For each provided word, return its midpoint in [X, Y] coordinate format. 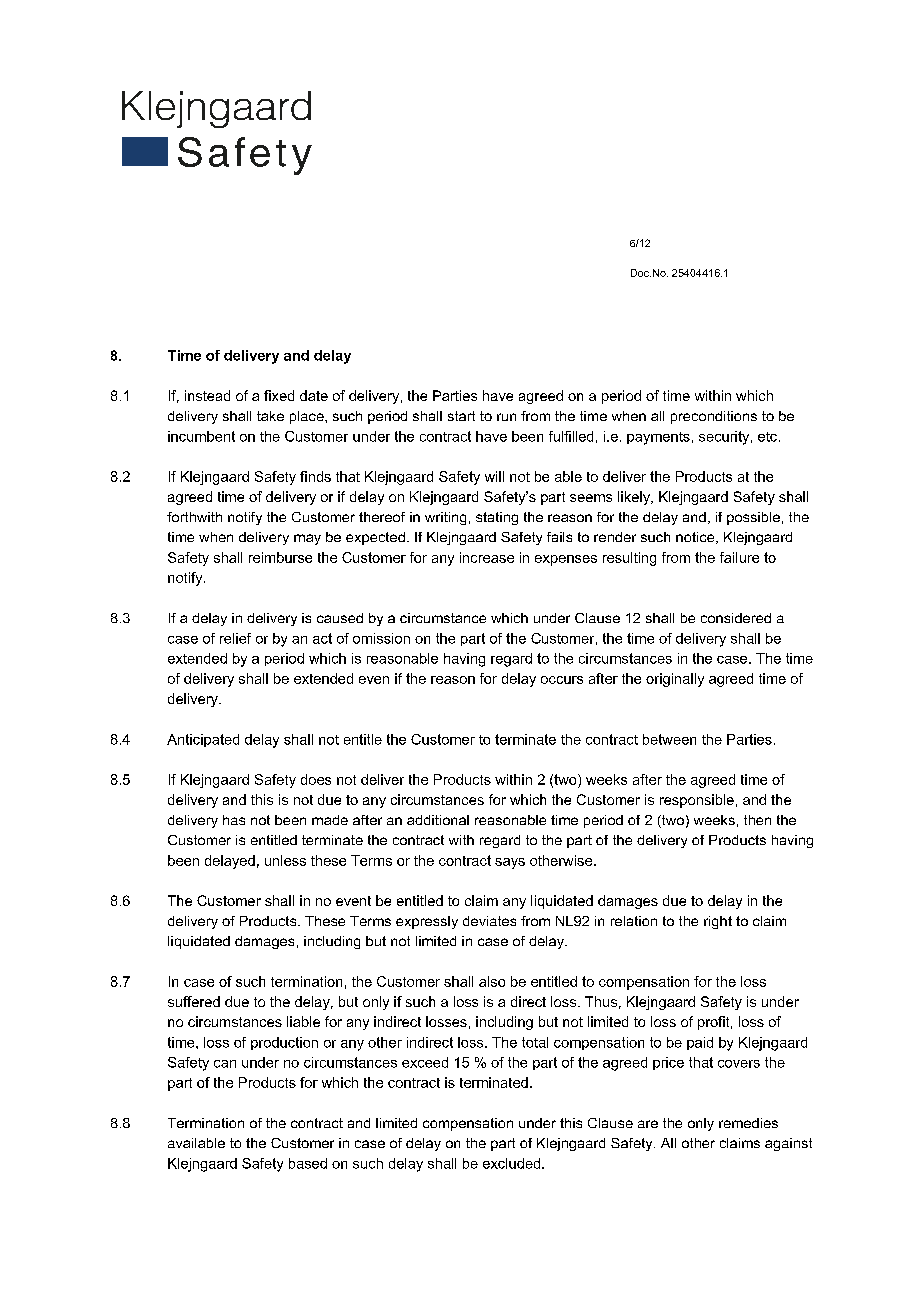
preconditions [714, 417]
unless [285, 860]
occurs [562, 680]
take [270, 416]
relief [235, 638]
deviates [489, 921]
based [308, 1163]
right [718, 922]
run [506, 417]
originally [675, 680]
